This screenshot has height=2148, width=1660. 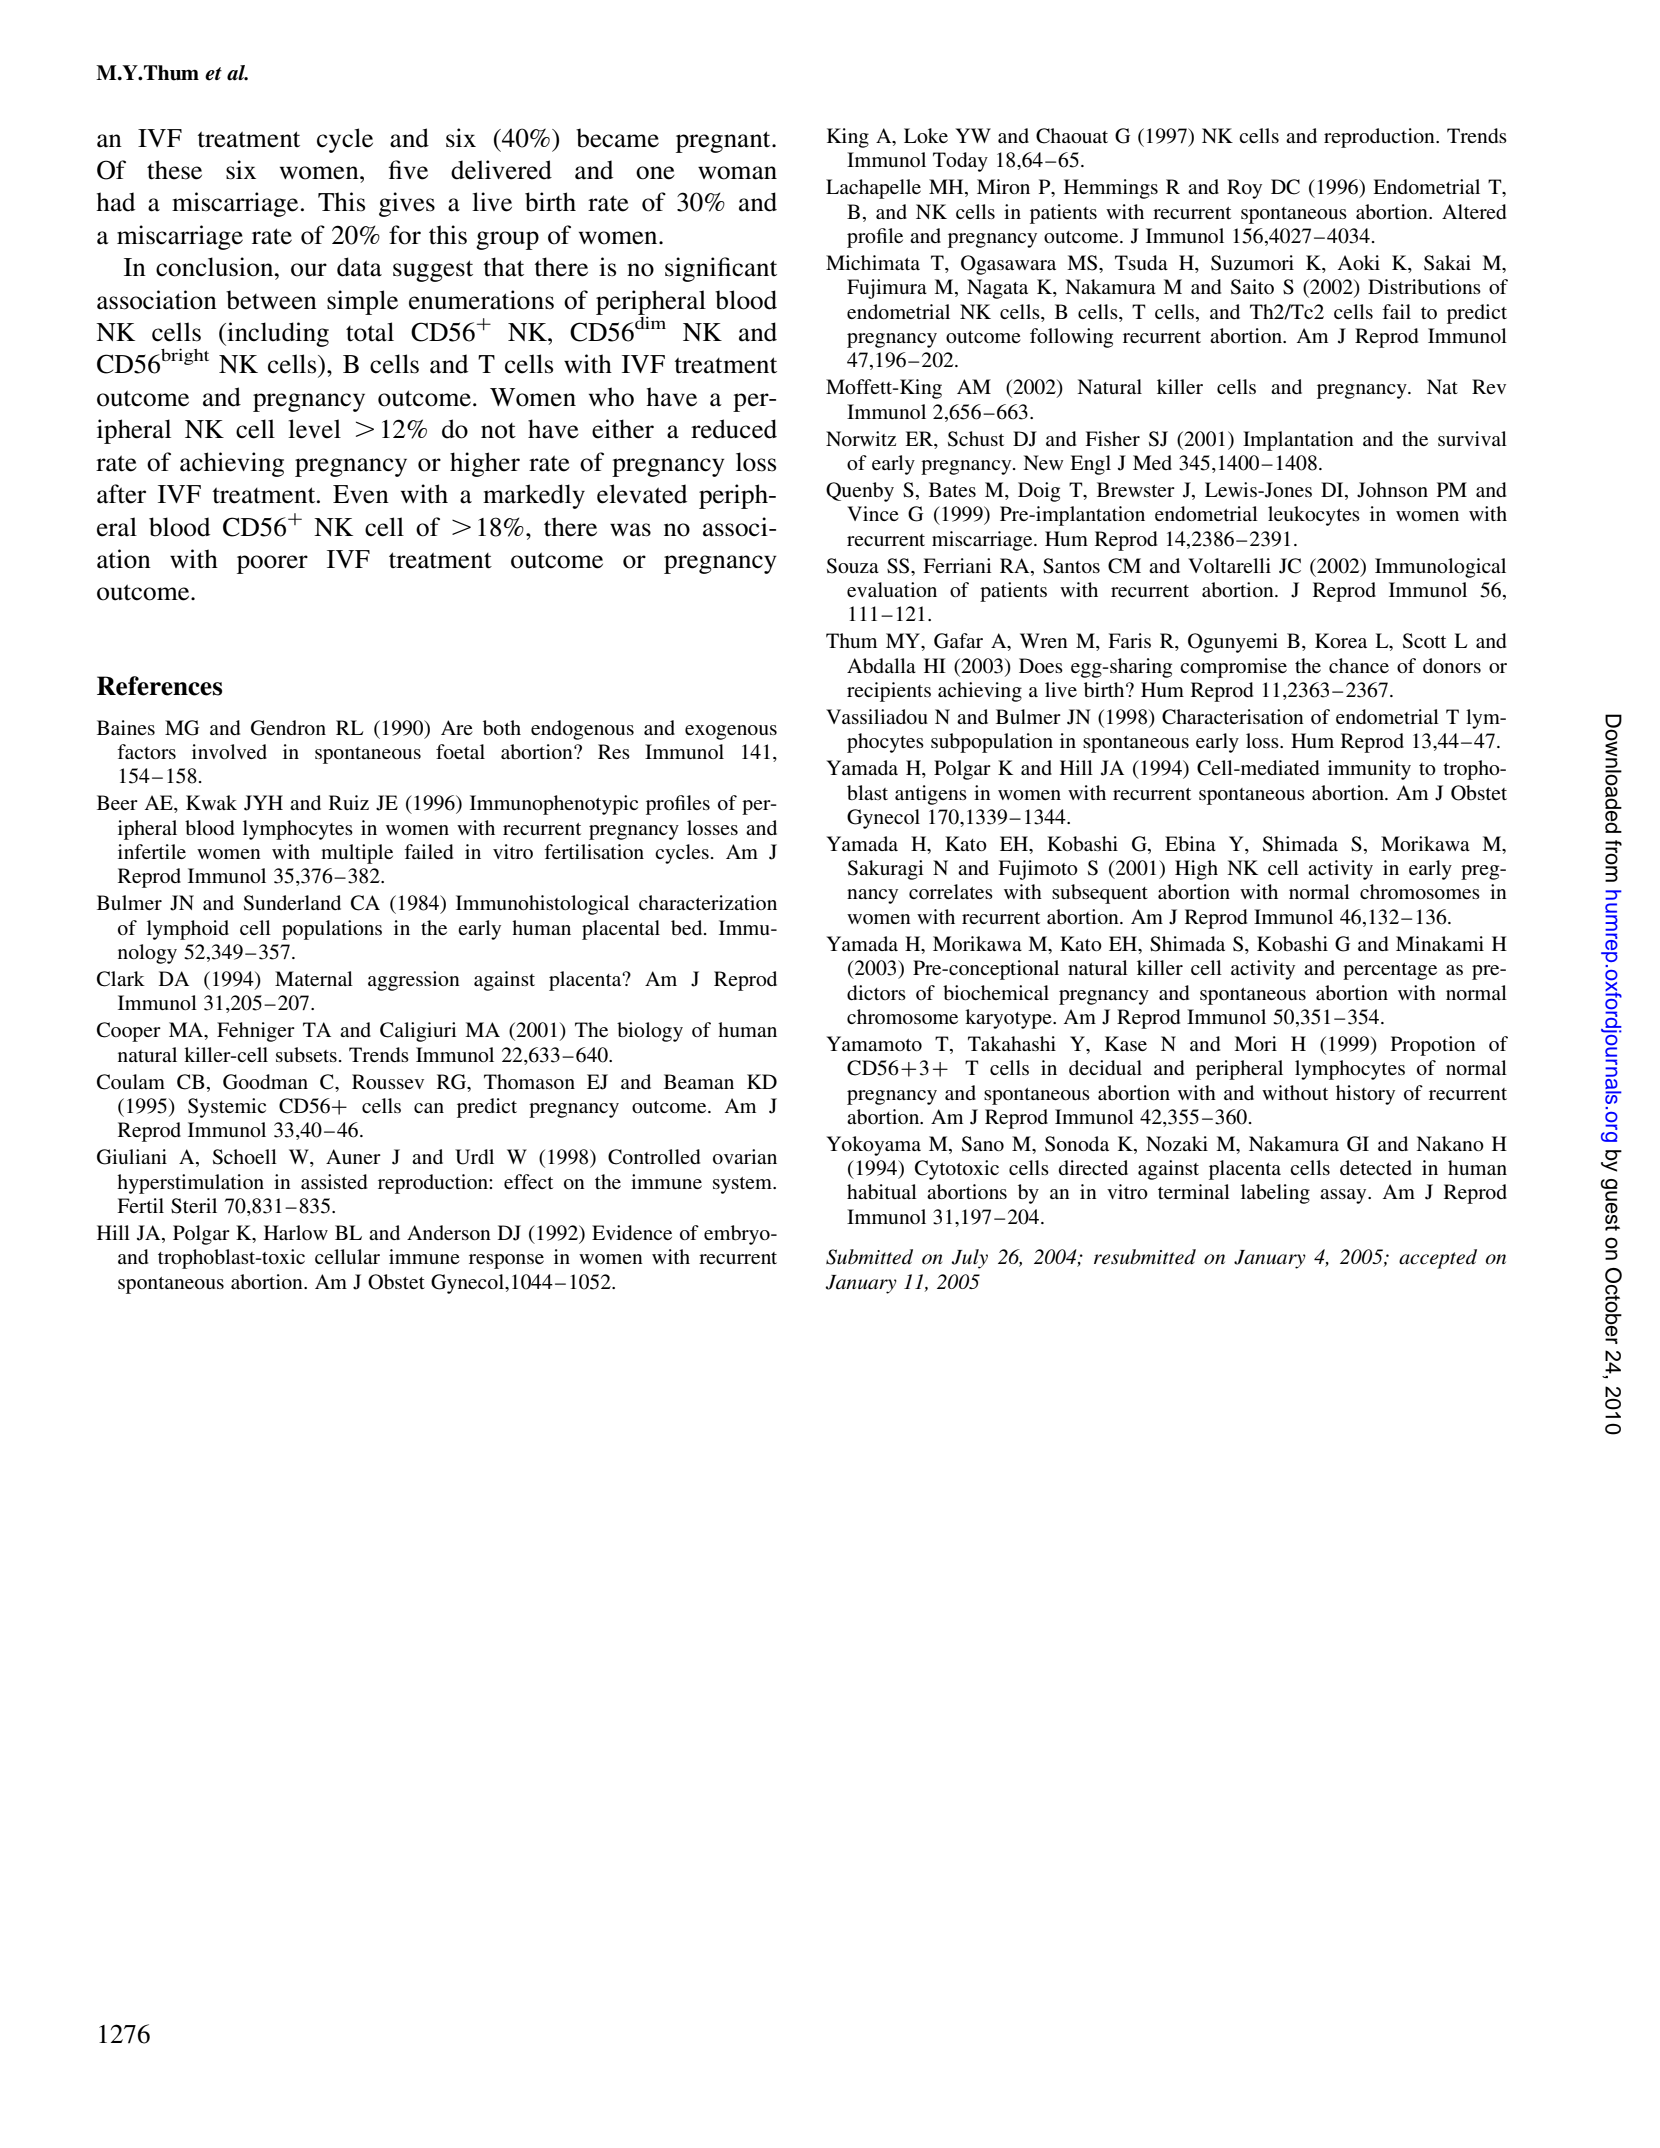 What do you see at coordinates (737, 173) in the screenshot?
I see `woman` at bounding box center [737, 173].
